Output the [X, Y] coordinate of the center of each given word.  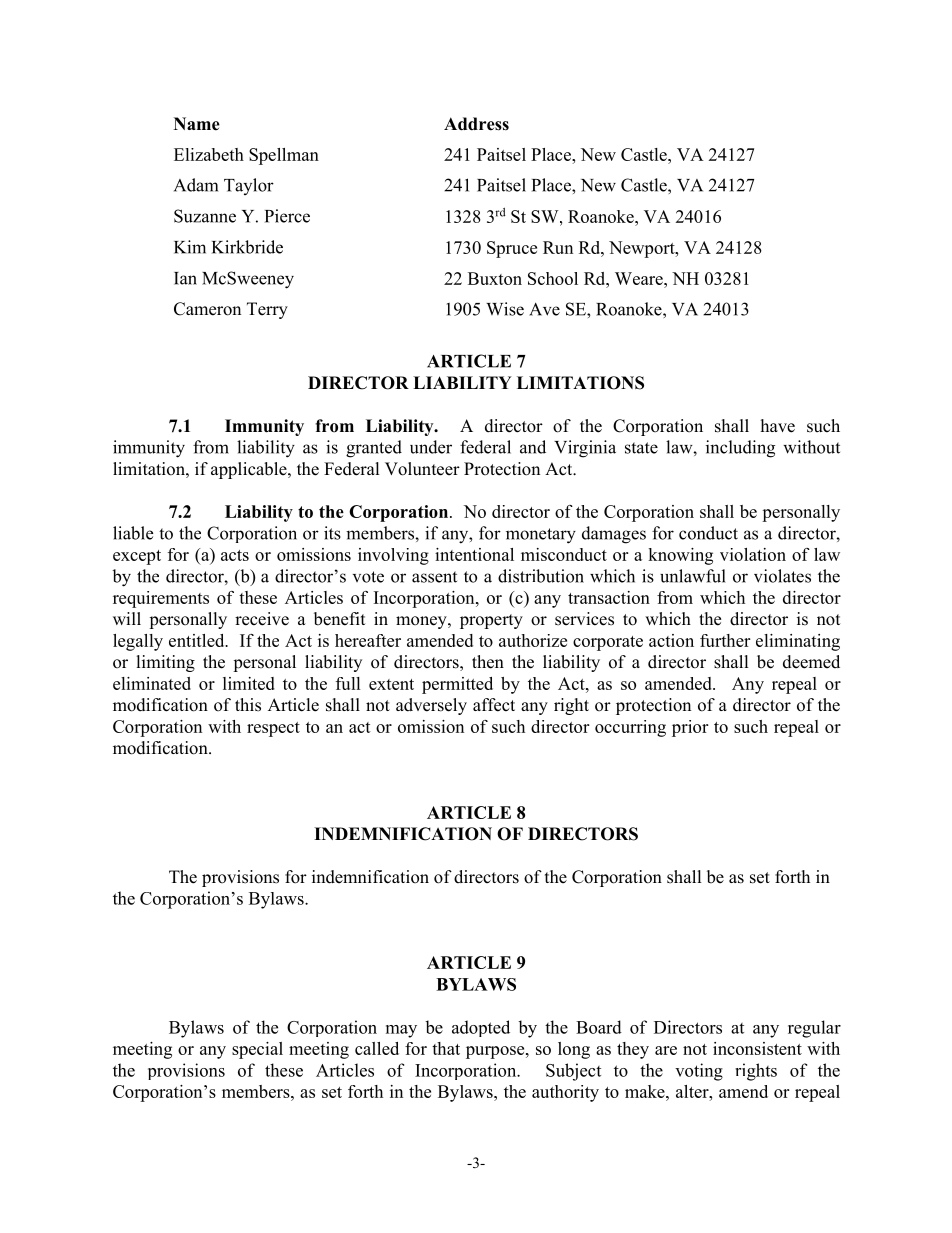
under [431, 447]
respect [273, 729]
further [725, 640]
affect [494, 705]
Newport [643, 249]
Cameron [207, 309]
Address [476, 124]
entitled [198, 640]
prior [690, 728]
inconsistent [757, 1048]
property [491, 621]
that [446, 1048]
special [257, 1050]
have [778, 426]
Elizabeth [209, 154]
